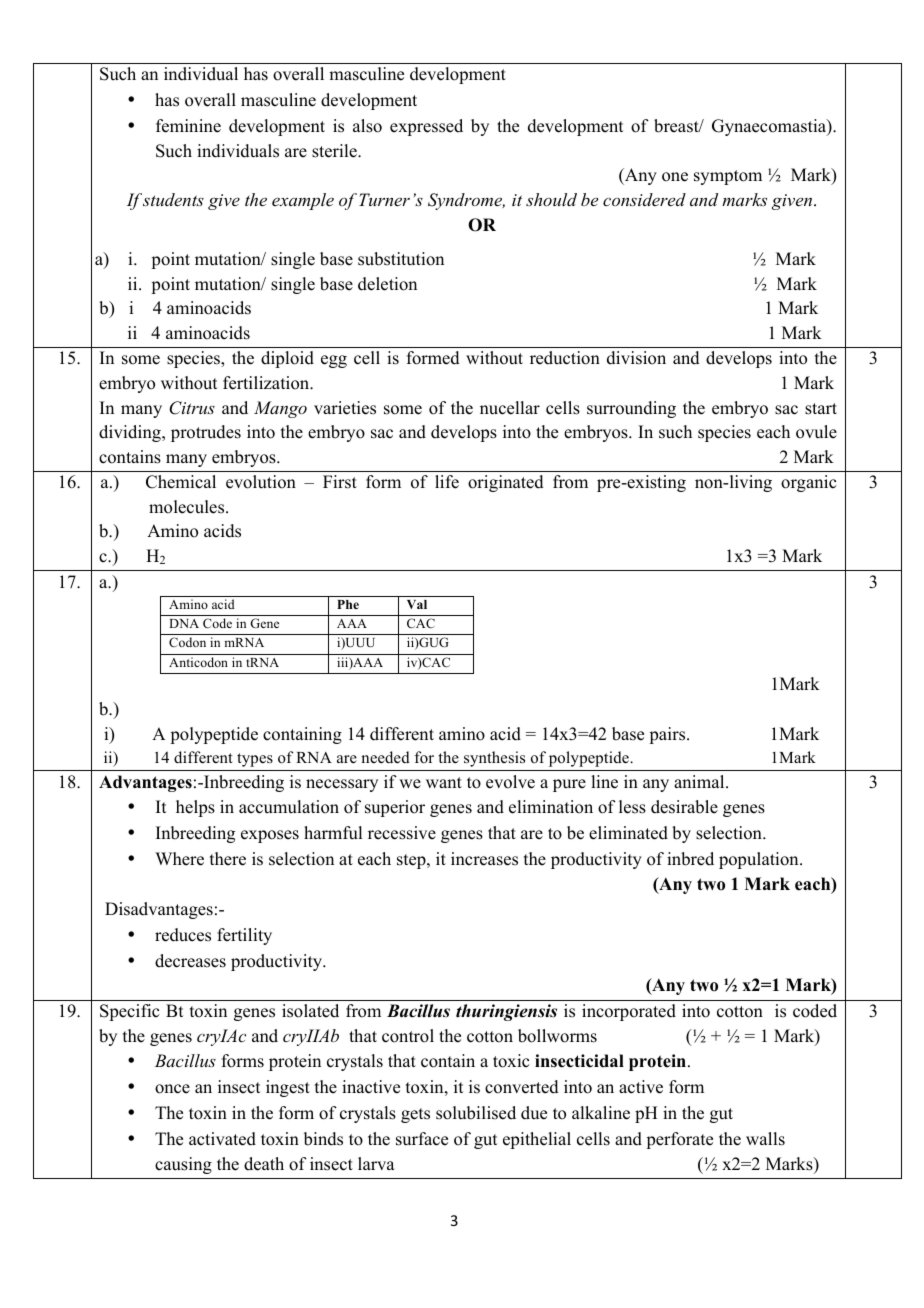  I want to click on increases, so click(484, 859).
